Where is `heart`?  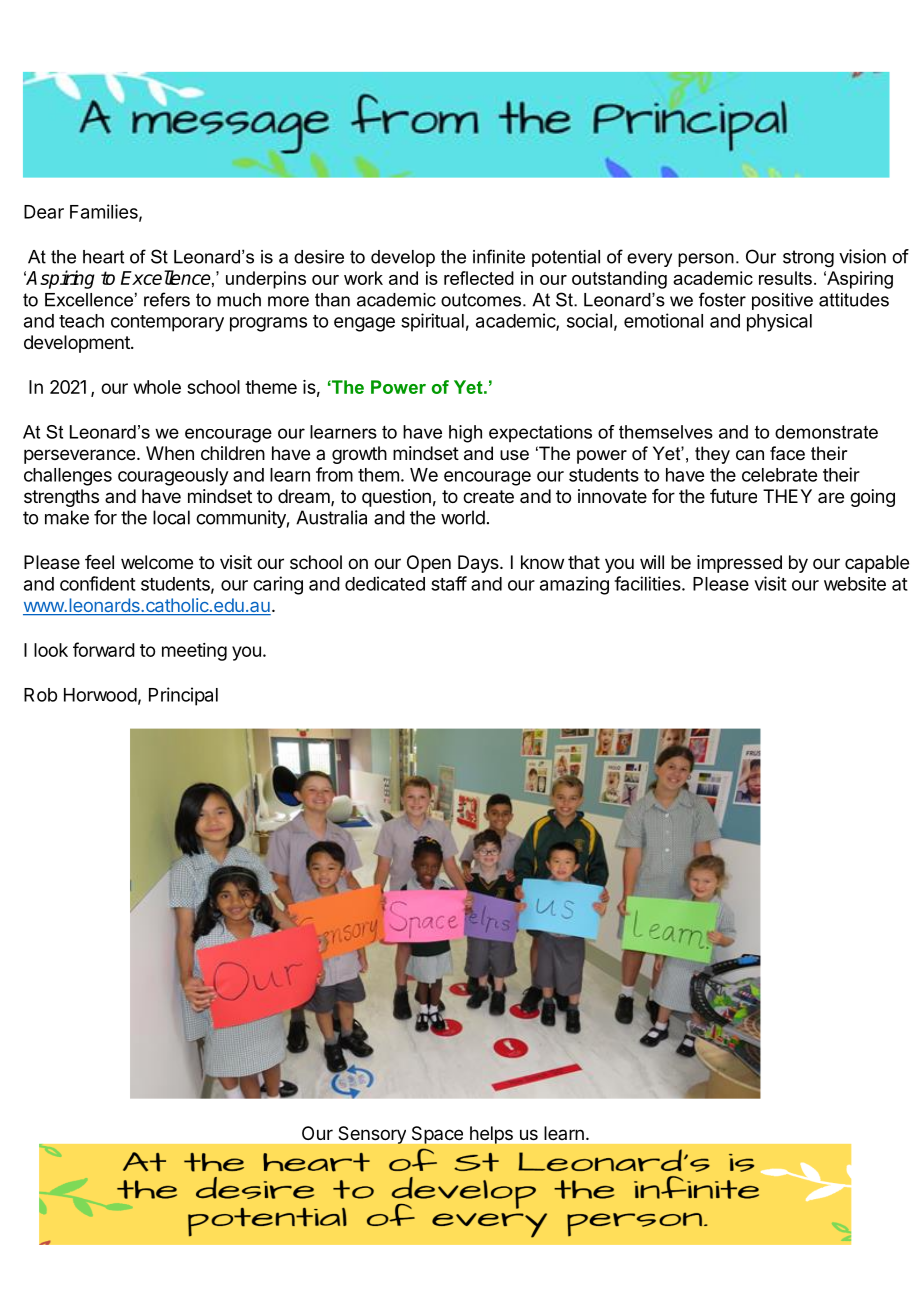 heart is located at coordinates (103, 257).
